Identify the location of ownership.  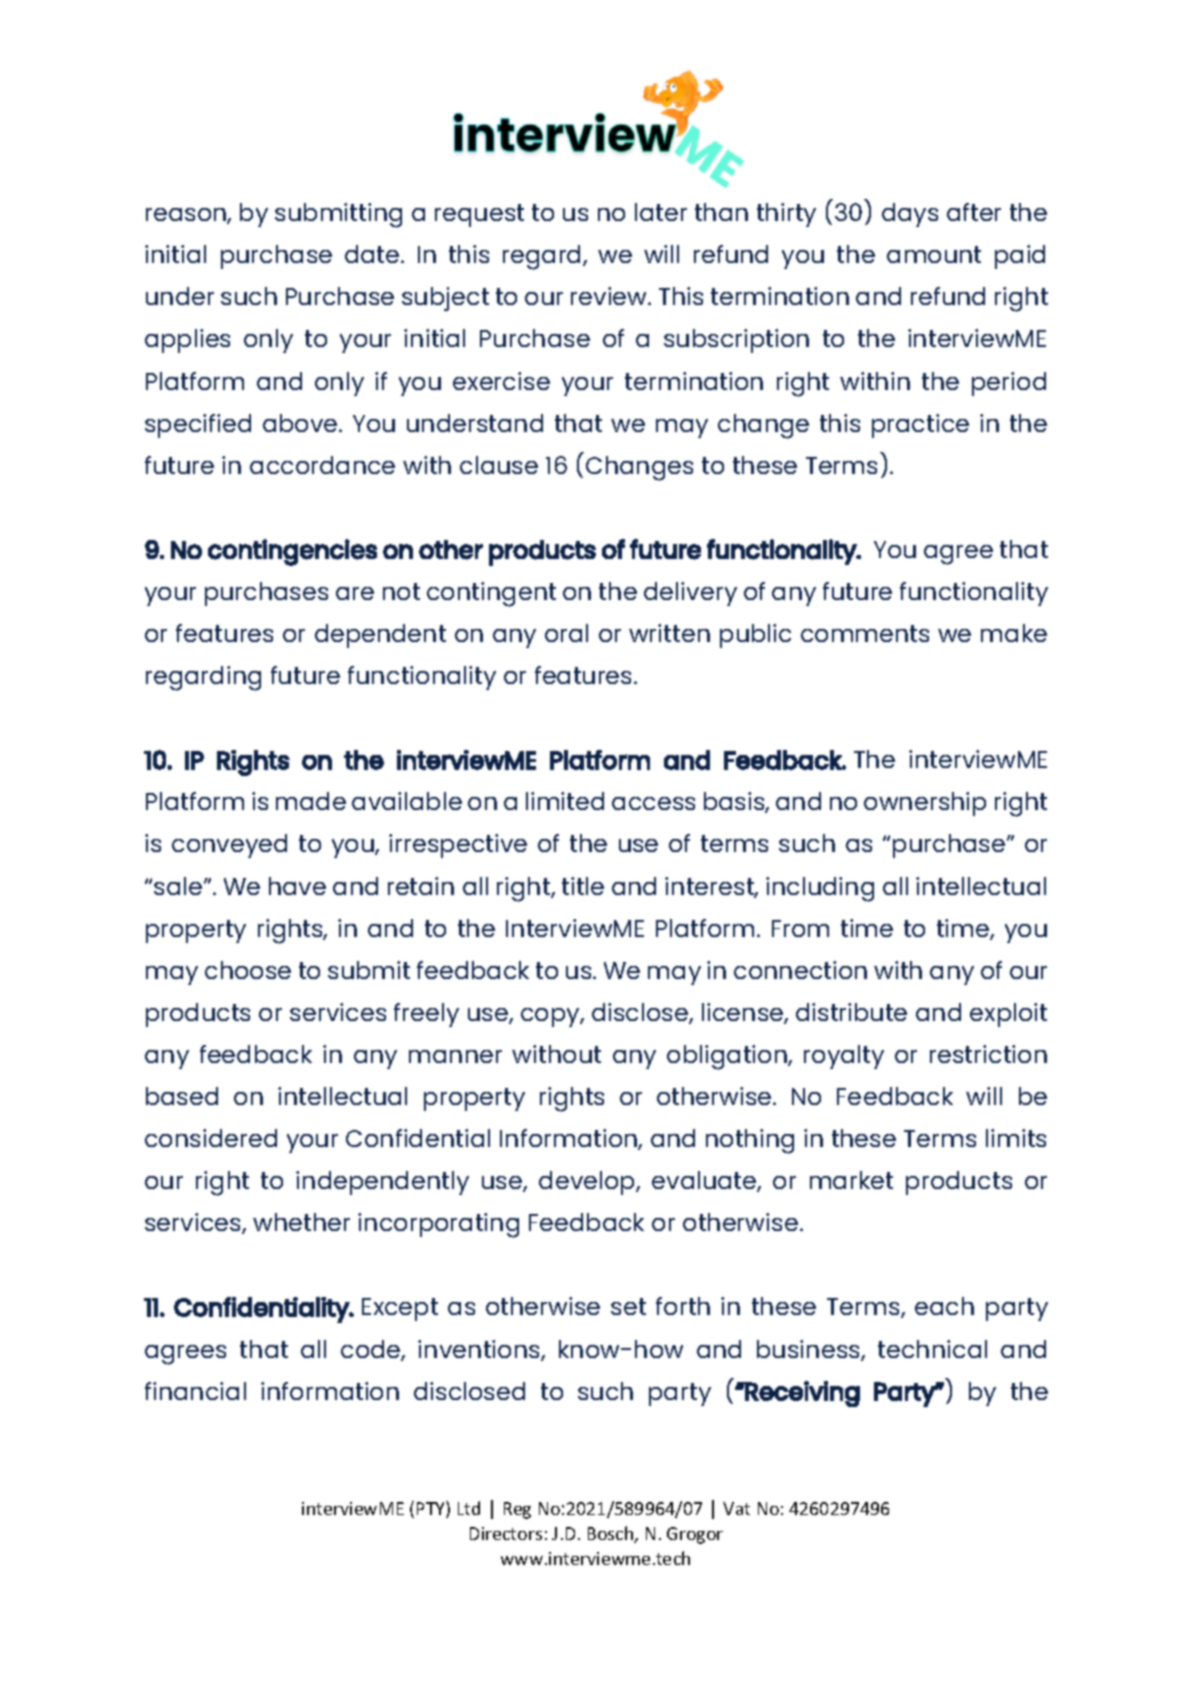
(925, 804).
